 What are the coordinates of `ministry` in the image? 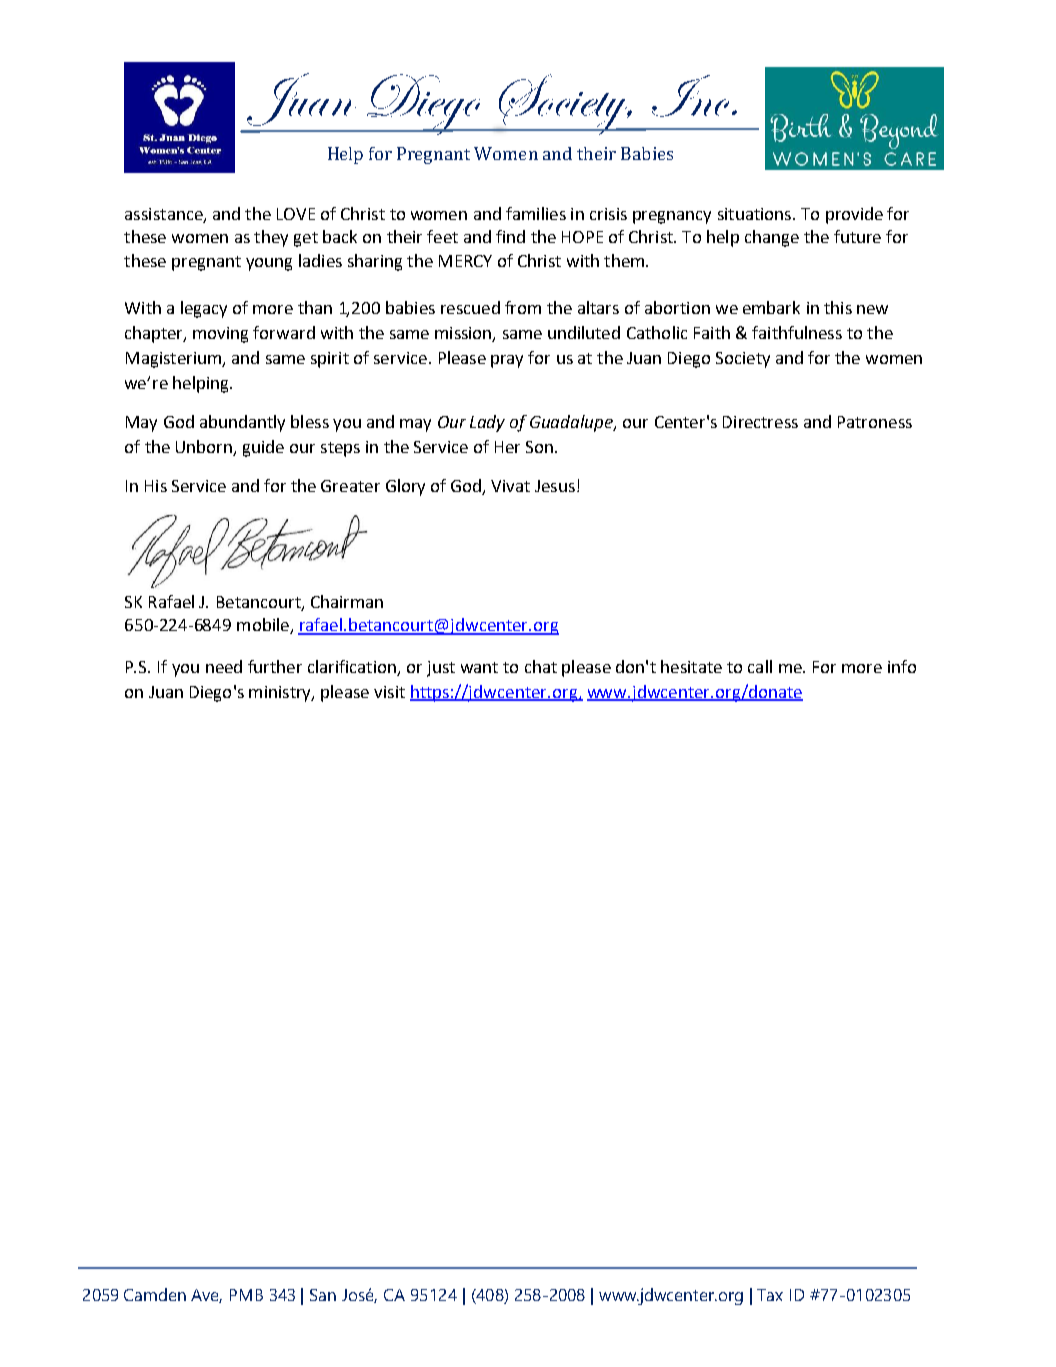 It's located at (281, 694).
